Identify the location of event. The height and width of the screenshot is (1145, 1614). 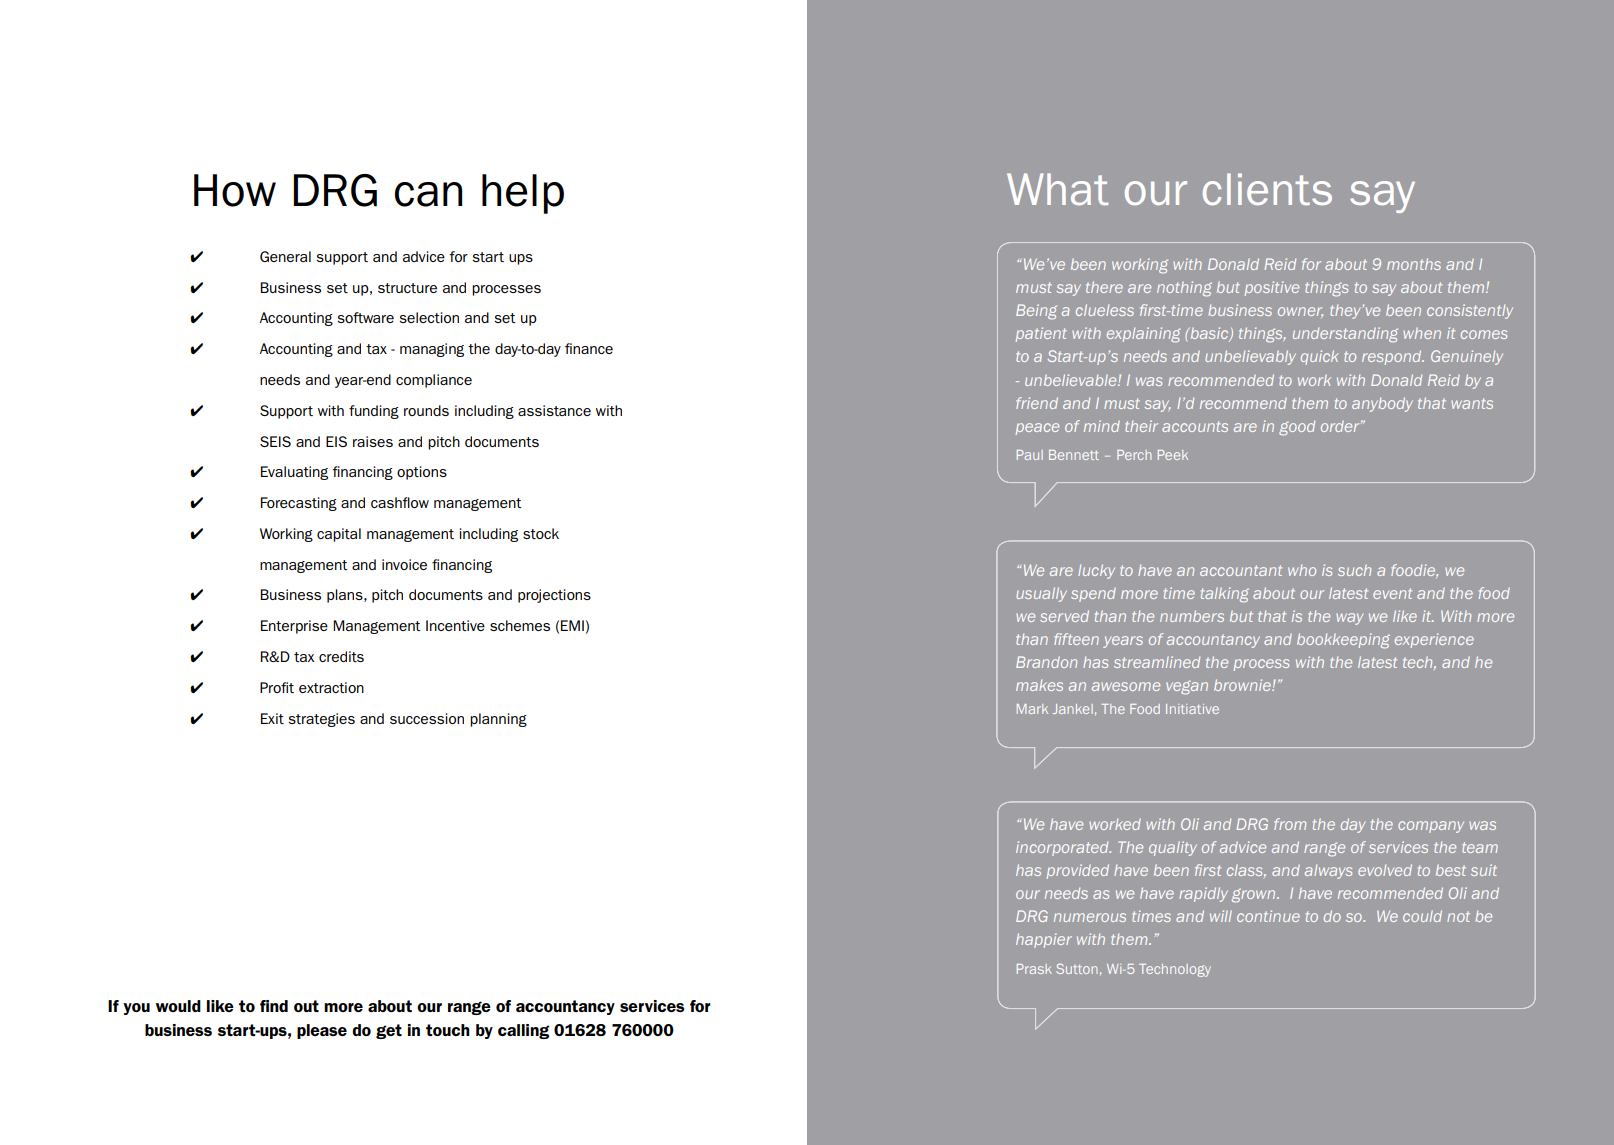
(1392, 593).
